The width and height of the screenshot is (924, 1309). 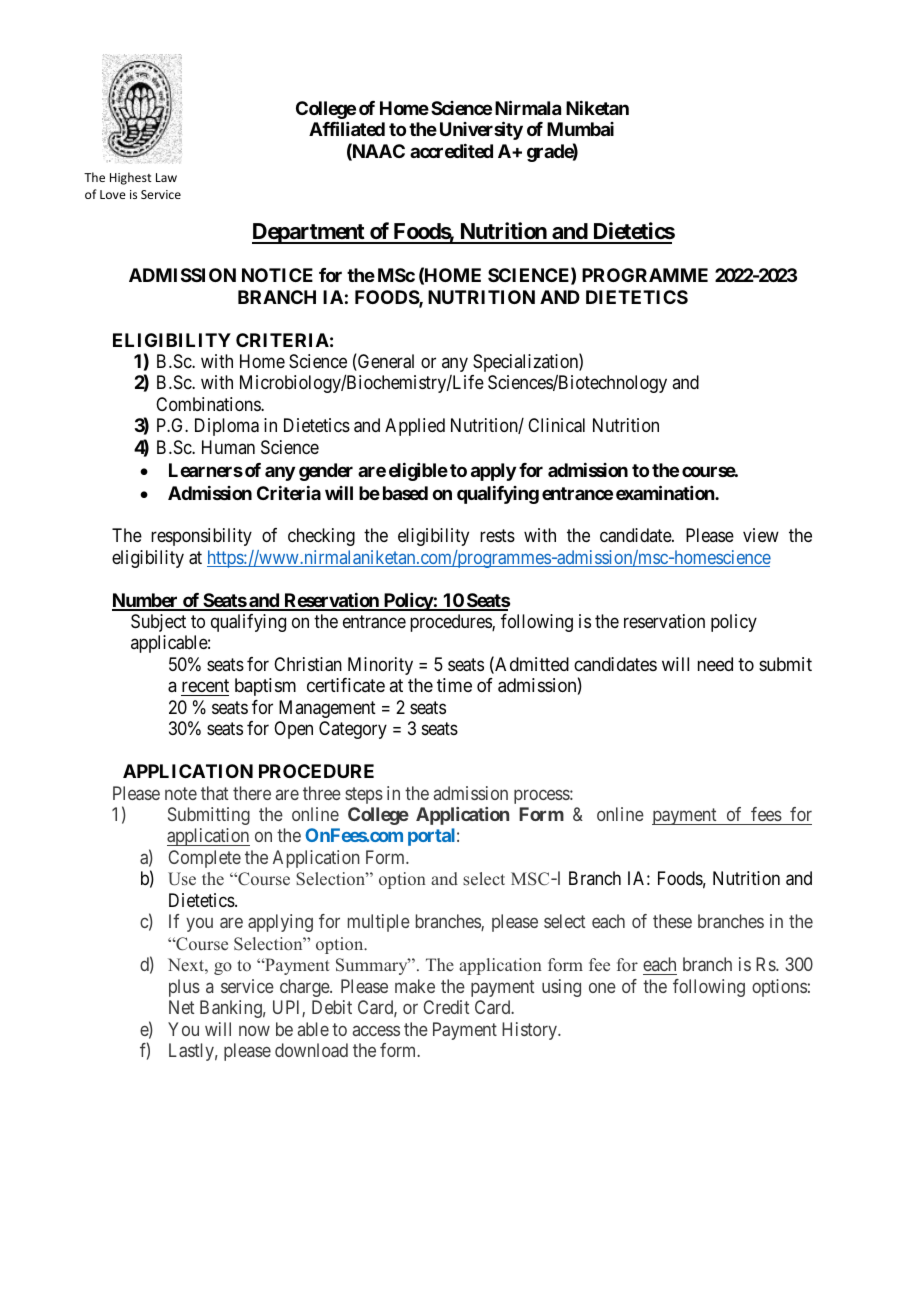 What do you see at coordinates (715, 664) in the screenshot?
I see `need` at bounding box center [715, 664].
